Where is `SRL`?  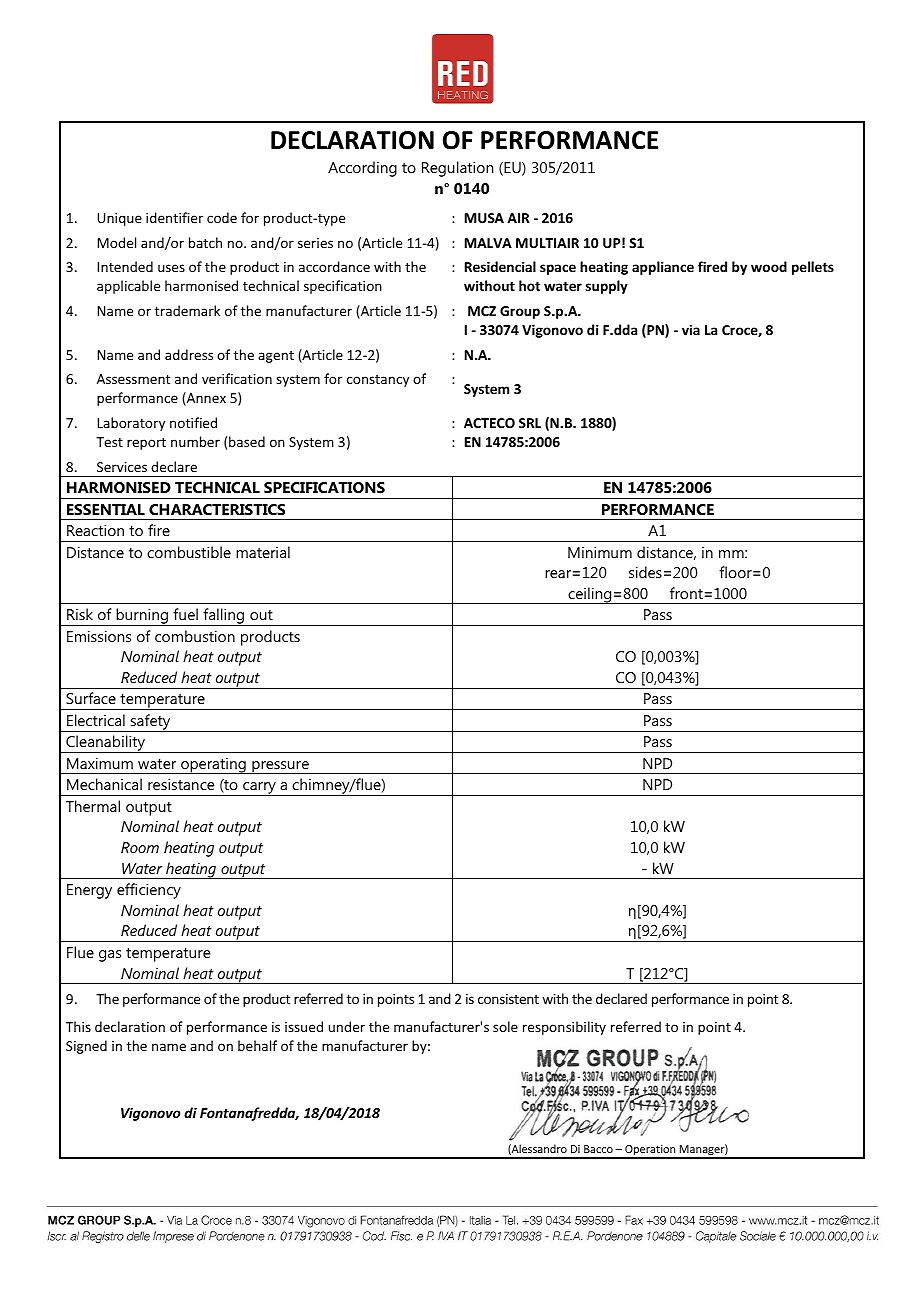 SRL is located at coordinates (530, 423).
